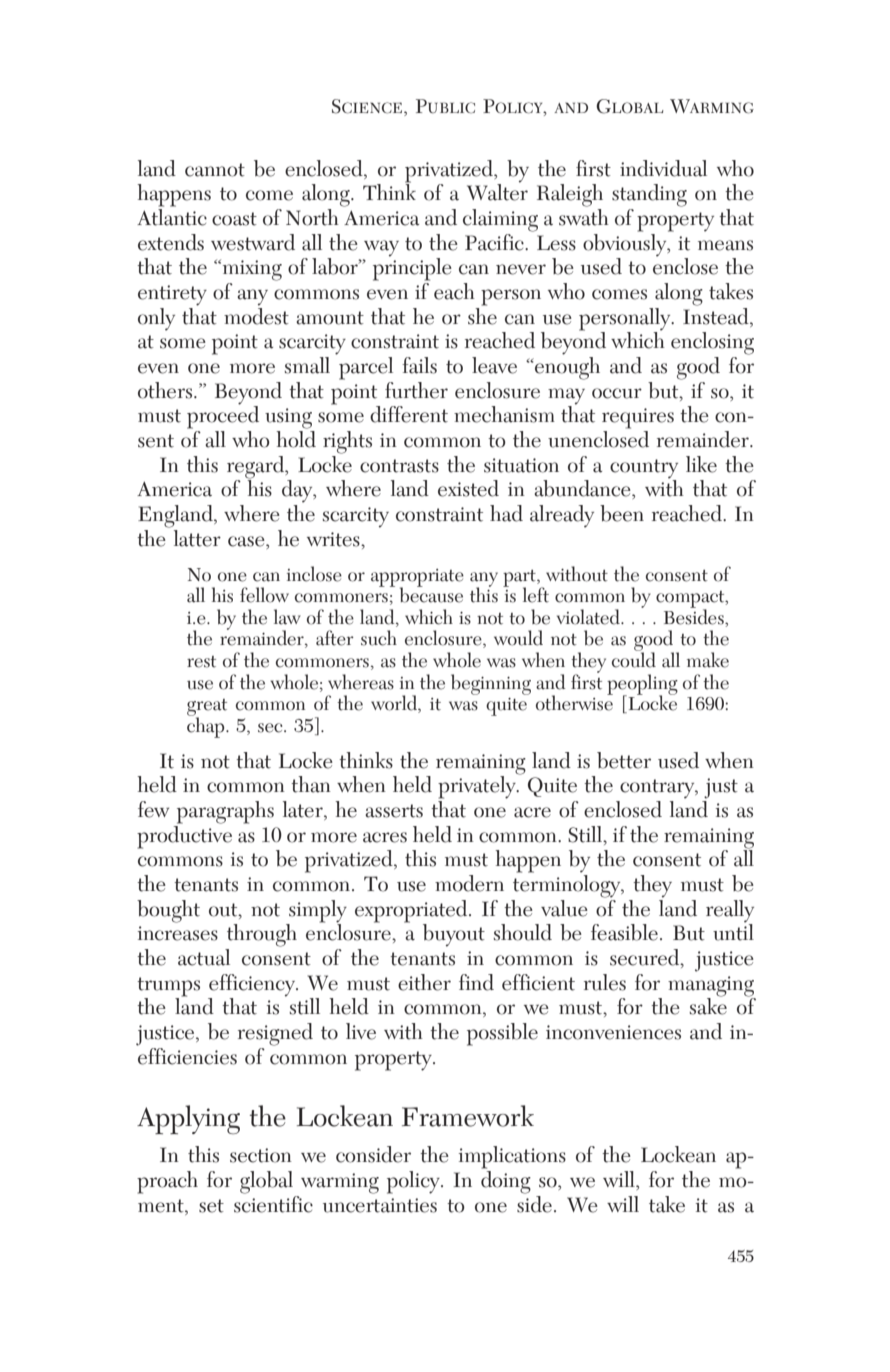  I want to click on really, so click(730, 912).
